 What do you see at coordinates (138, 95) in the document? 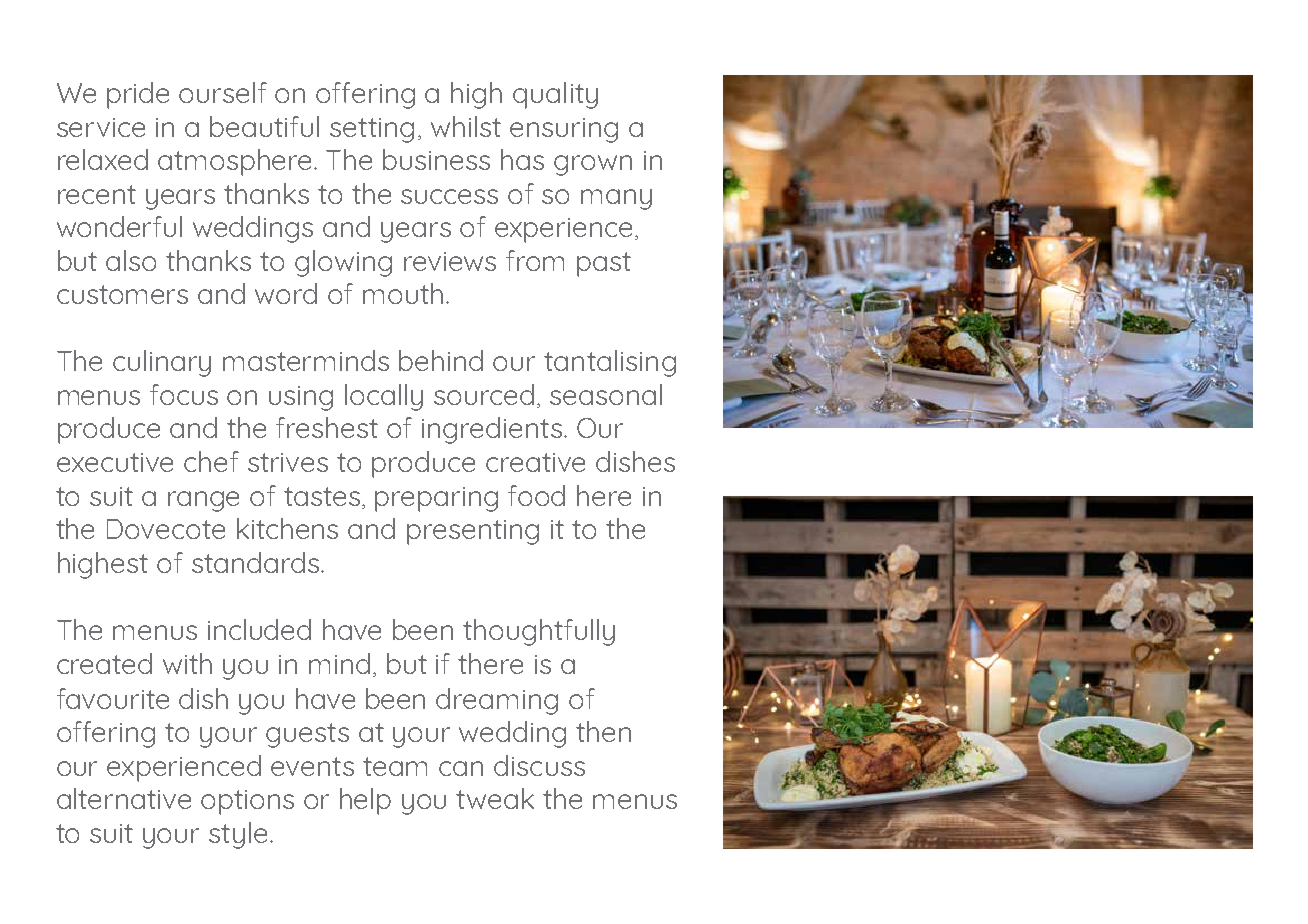
I see `pride` at bounding box center [138, 95].
